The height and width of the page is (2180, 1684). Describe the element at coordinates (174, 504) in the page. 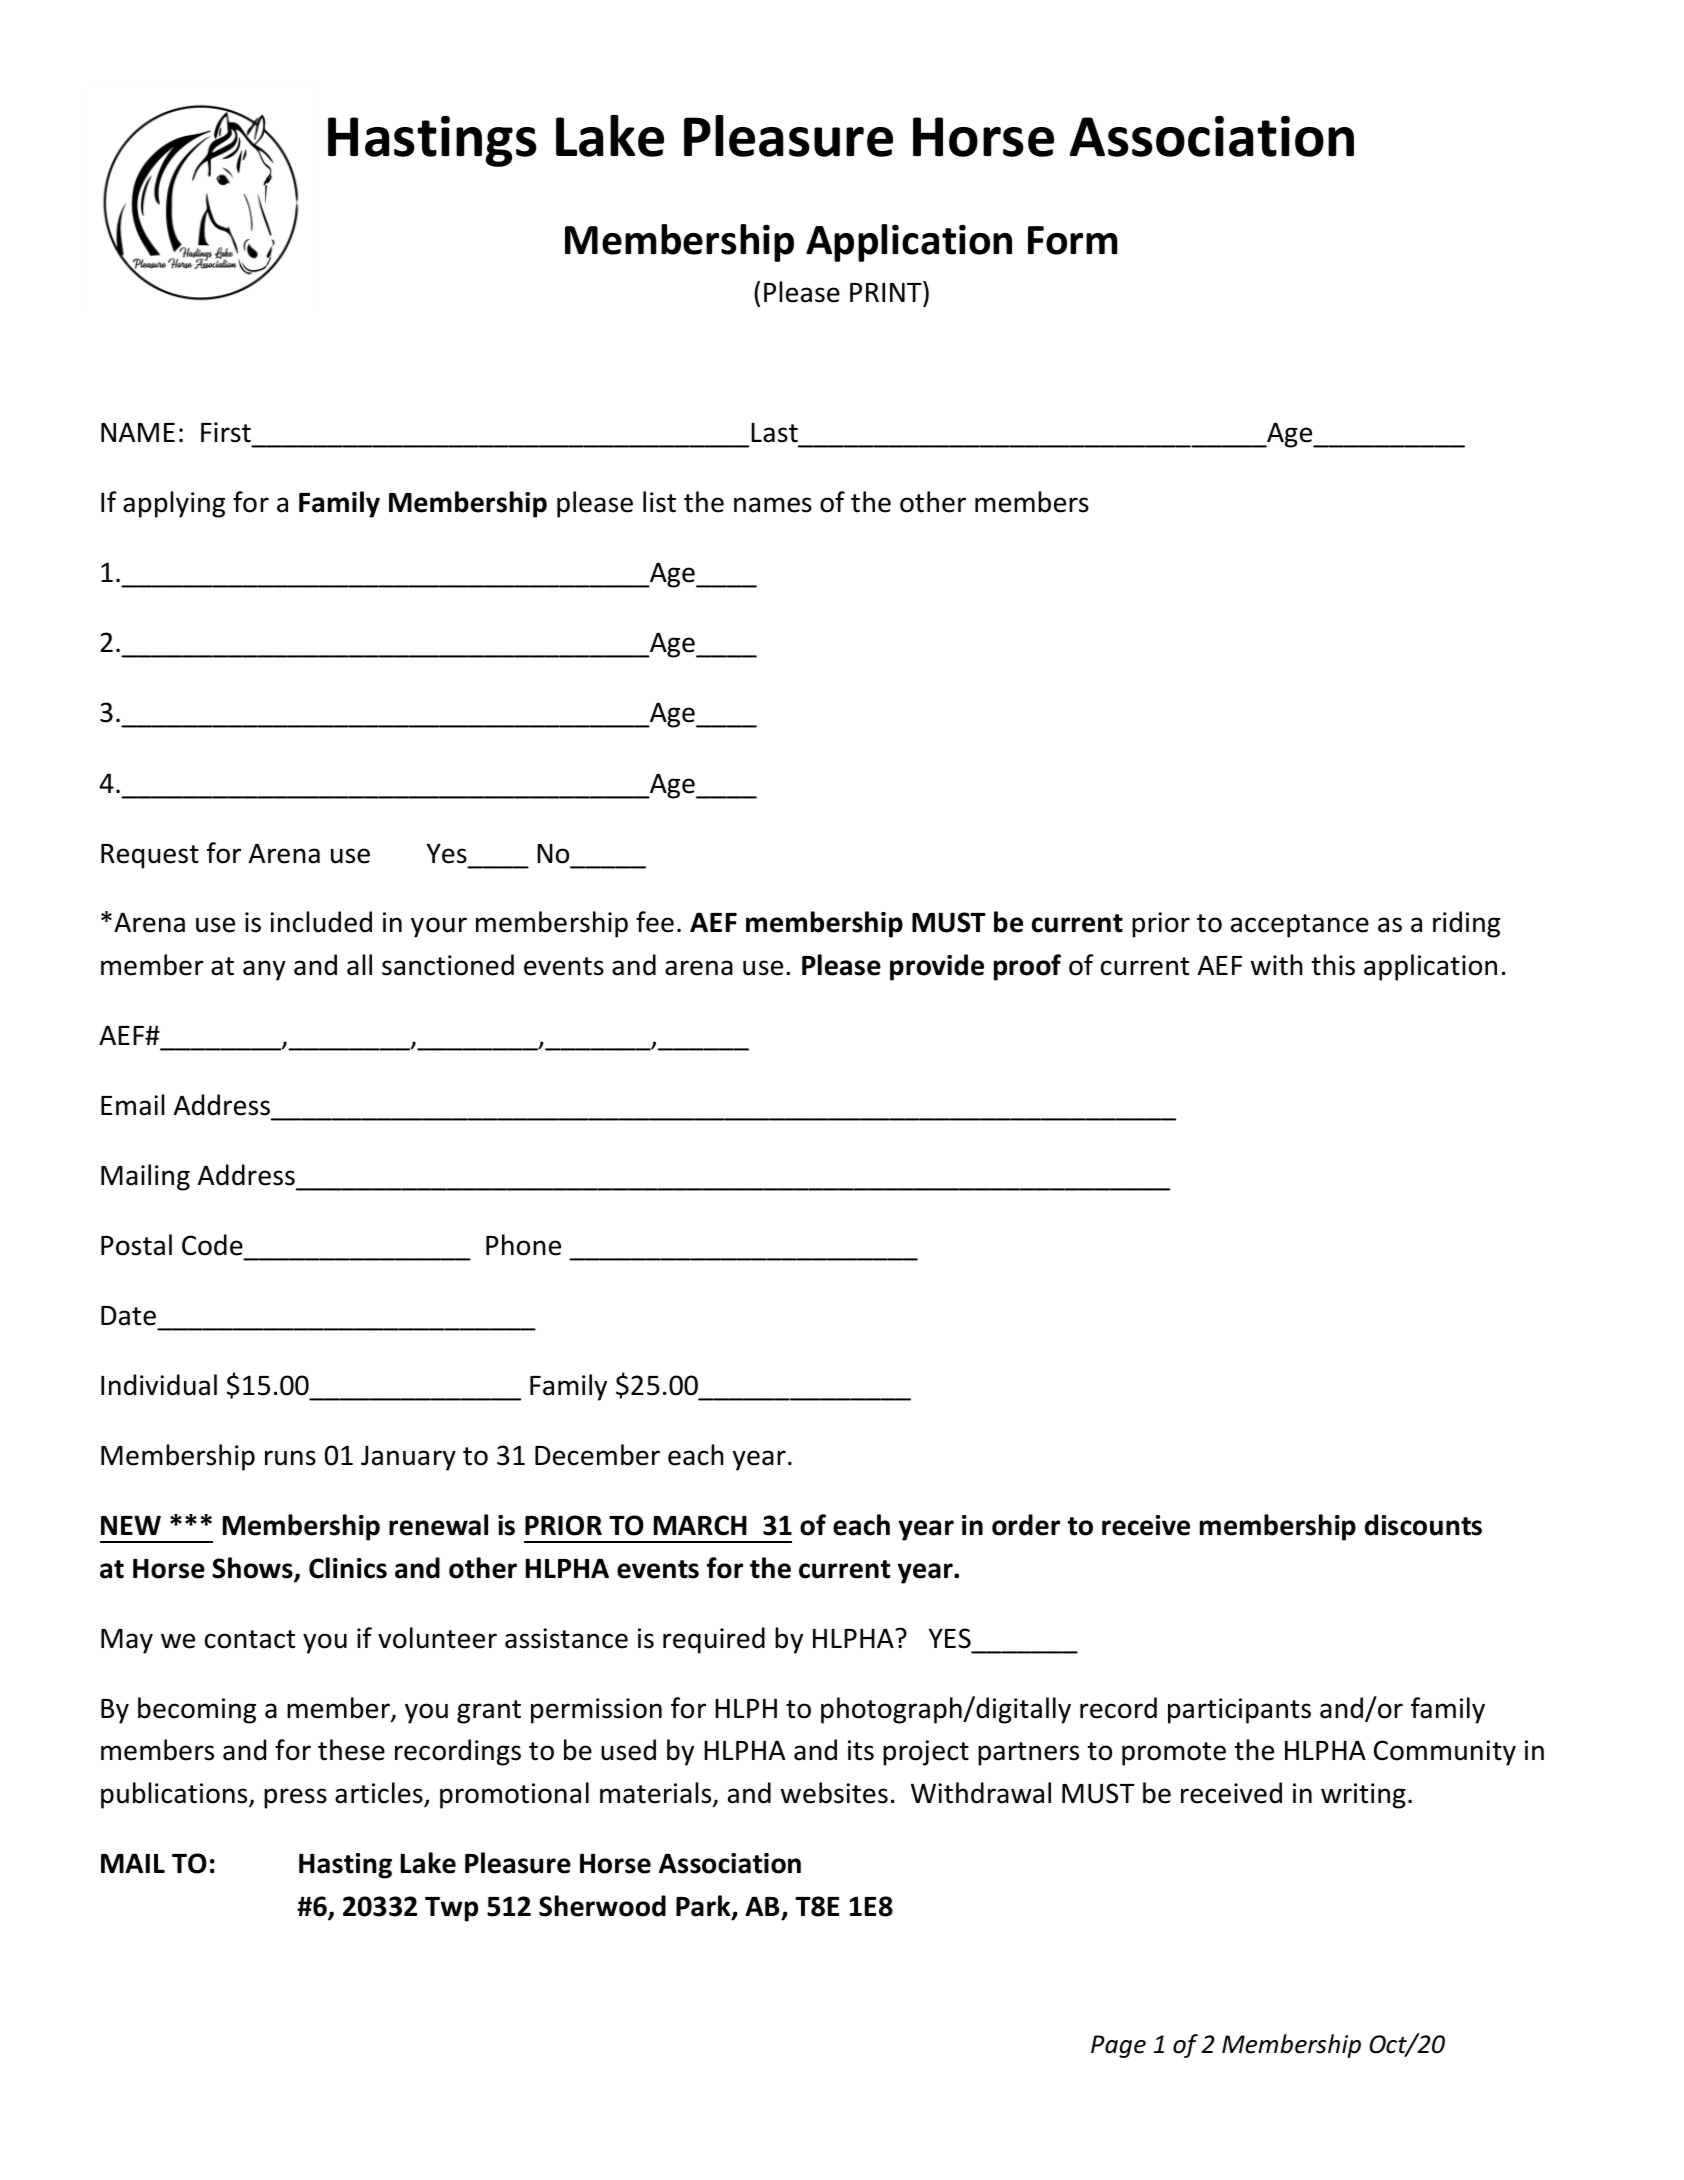

I see `applying` at that location.
